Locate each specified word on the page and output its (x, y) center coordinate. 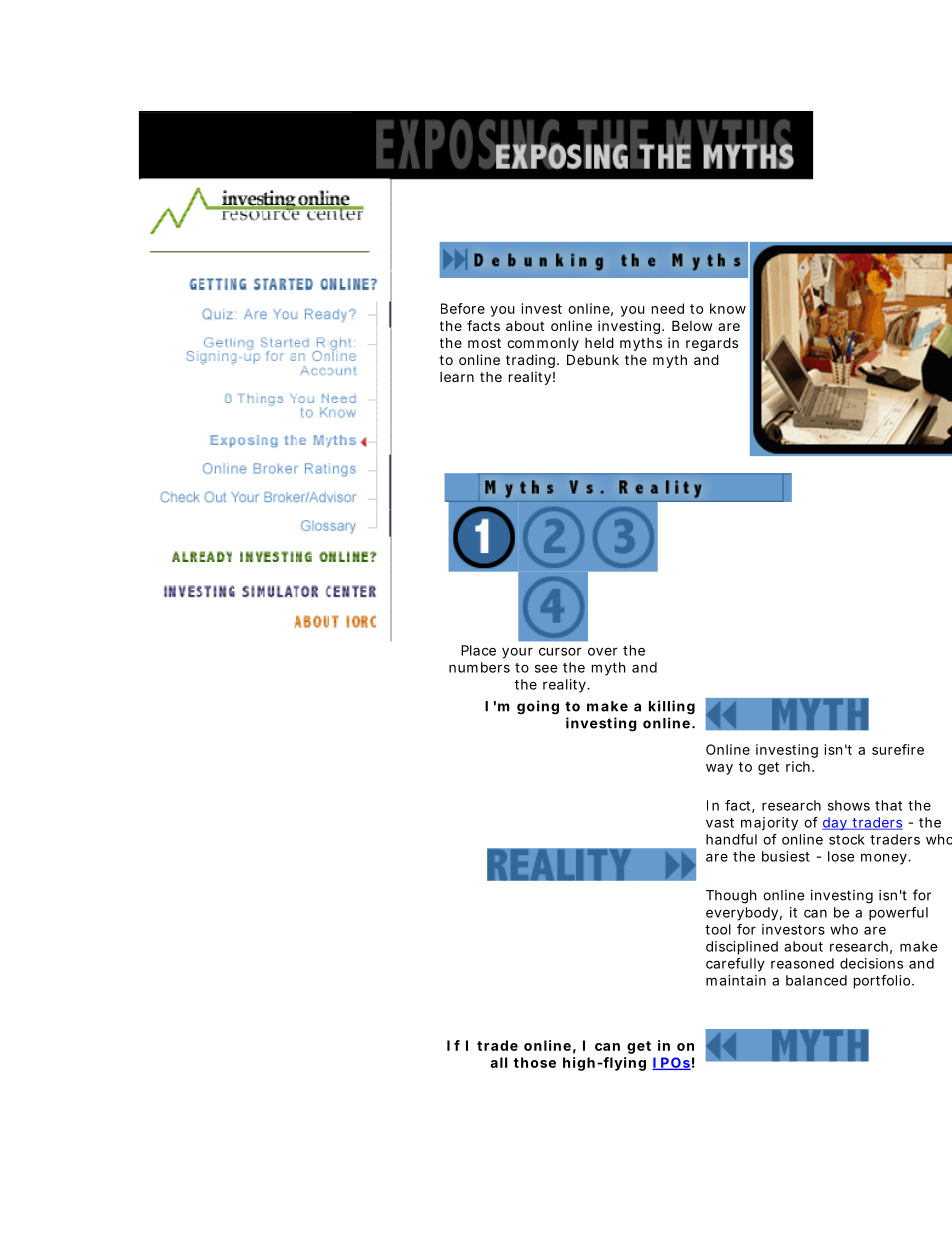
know (728, 308)
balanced (816, 980)
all (498, 1062)
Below (692, 325)
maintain (736, 980)
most (484, 343)
